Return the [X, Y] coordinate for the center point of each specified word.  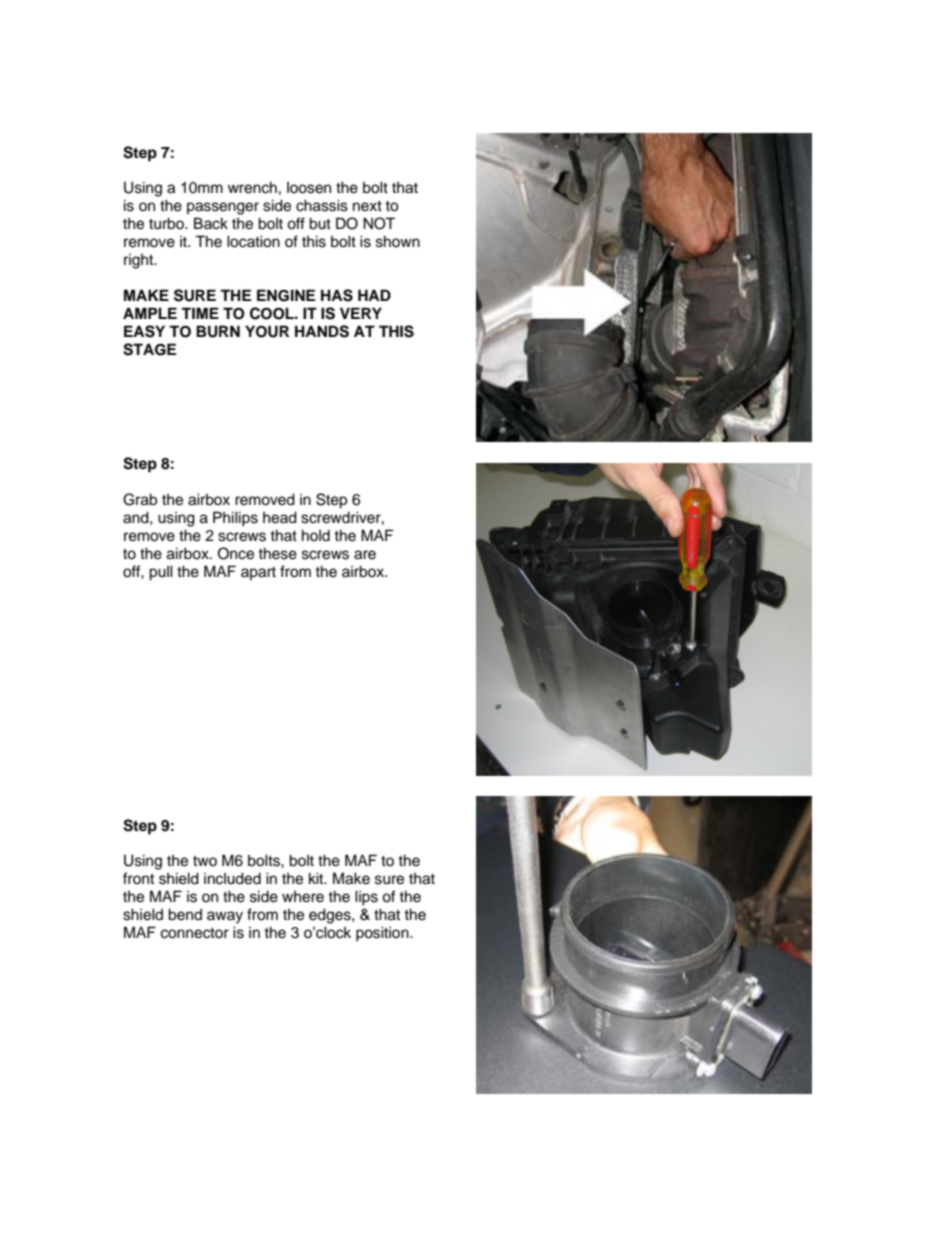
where [303, 897]
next [367, 206]
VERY [361, 313]
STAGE [149, 349]
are [365, 555]
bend [185, 914]
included [232, 878]
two [205, 861]
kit [317, 878]
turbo [168, 223]
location [253, 241]
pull [161, 573]
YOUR [267, 331]
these [277, 553]
